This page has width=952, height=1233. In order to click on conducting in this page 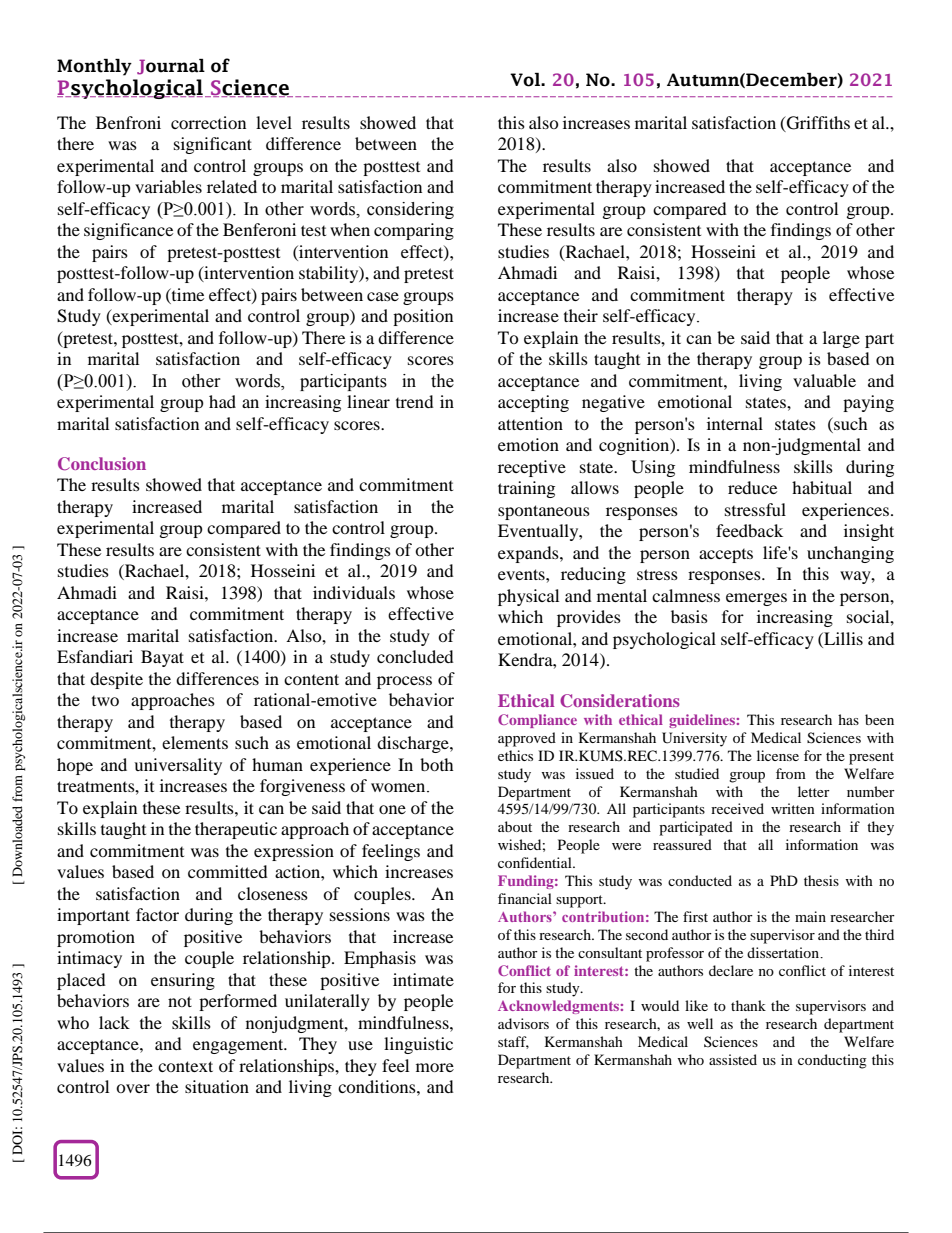, I will do `click(832, 1061)`.
